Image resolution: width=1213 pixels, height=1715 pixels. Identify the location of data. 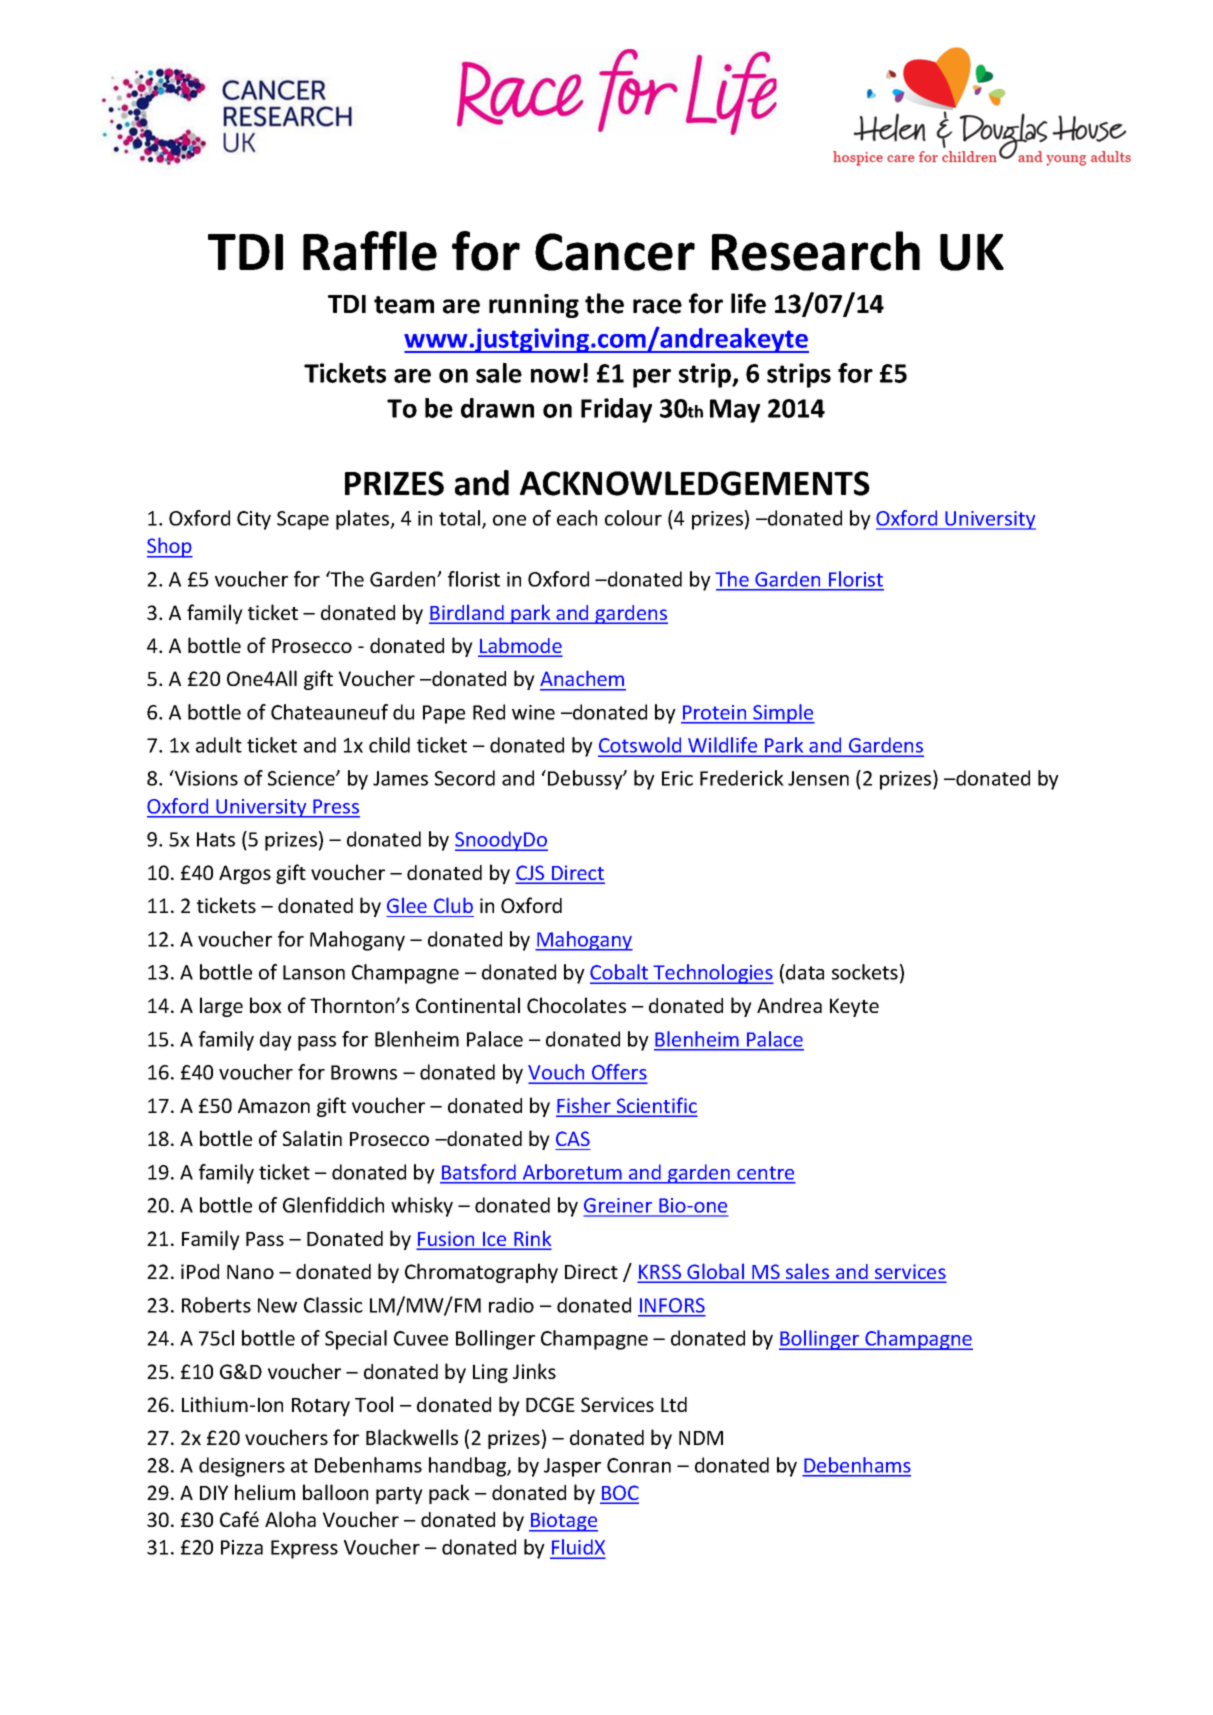
(805, 972).
